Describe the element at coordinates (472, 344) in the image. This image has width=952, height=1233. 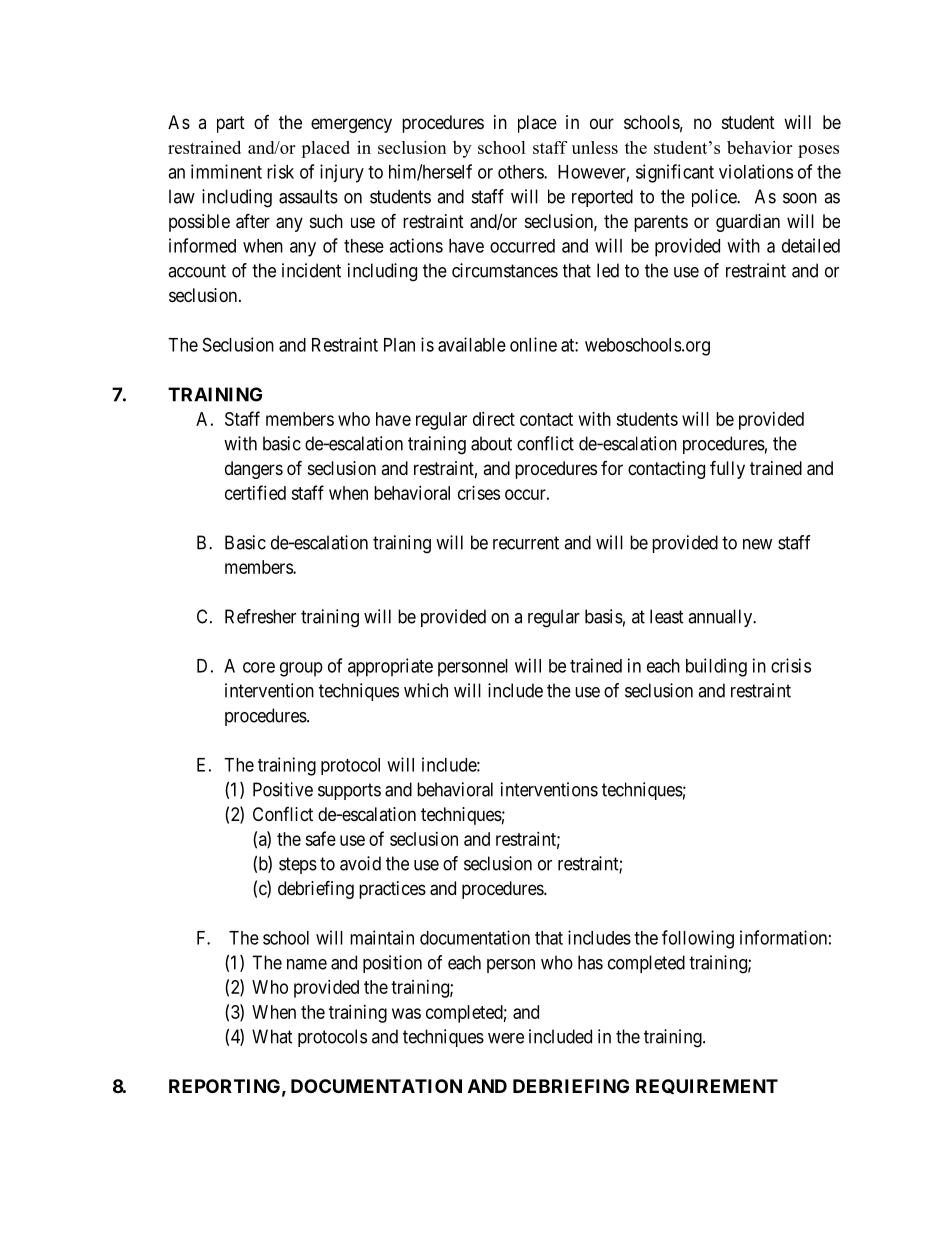
I see `available` at that location.
